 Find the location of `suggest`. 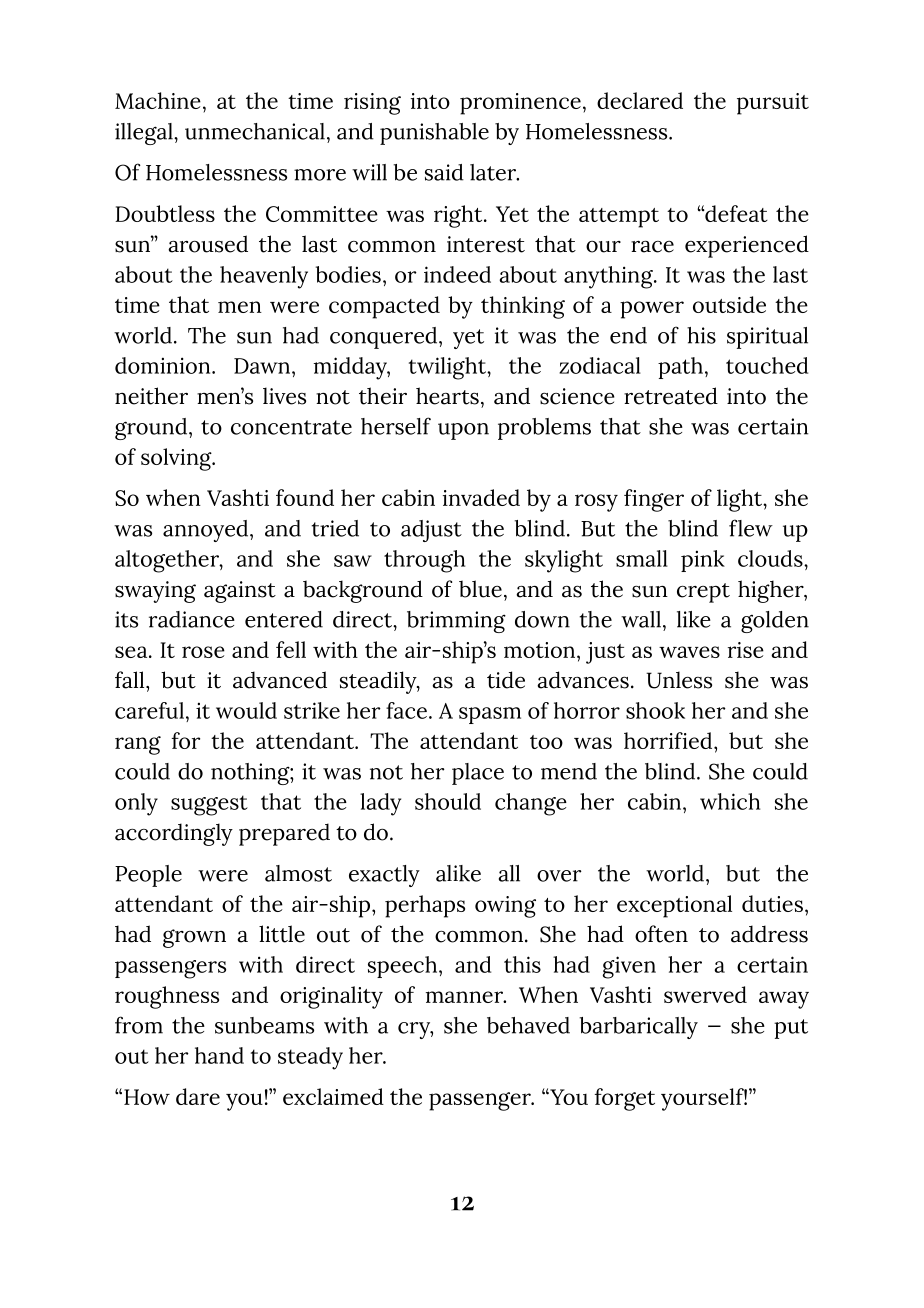

suggest is located at coordinates (209, 805).
